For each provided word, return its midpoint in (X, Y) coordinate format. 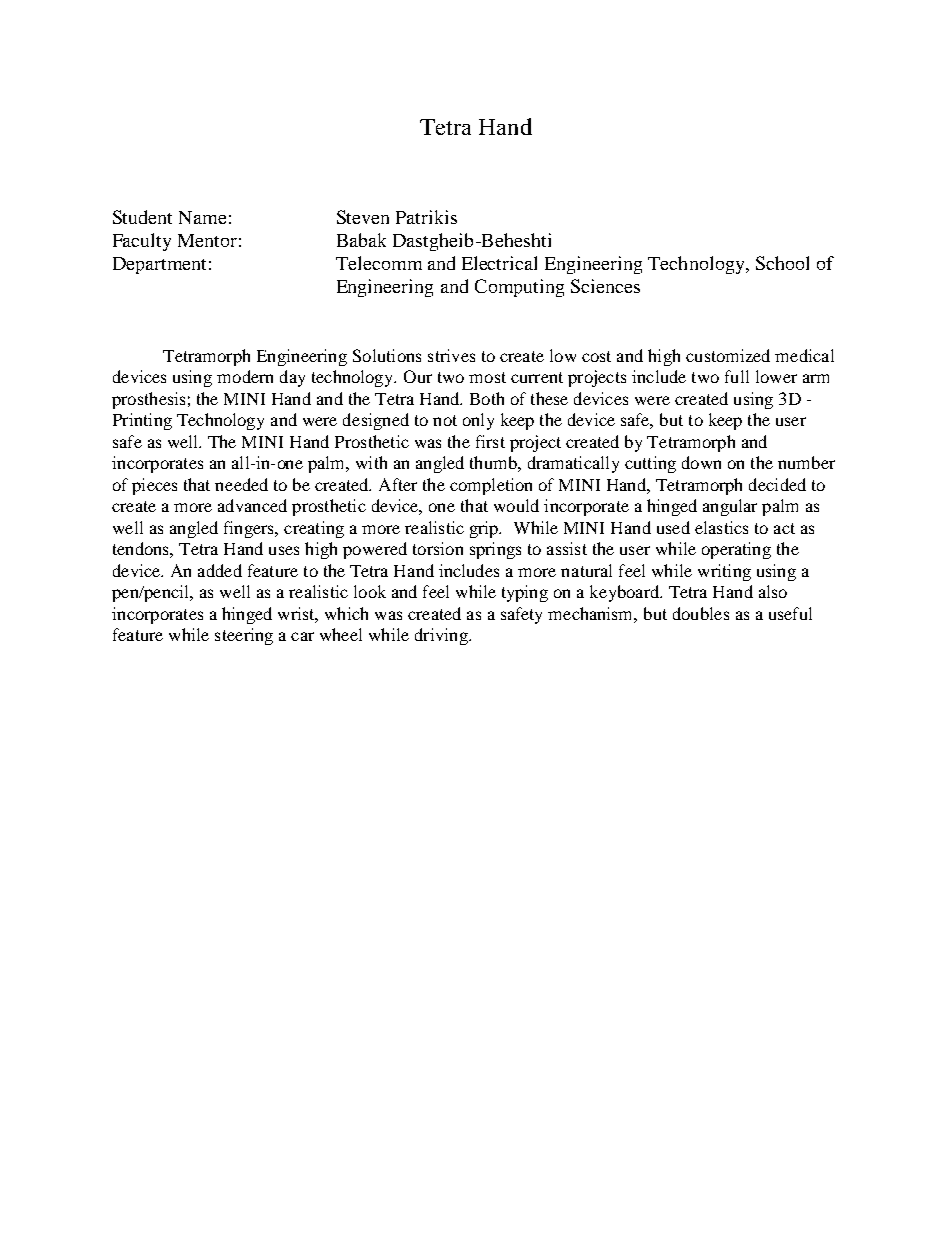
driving (442, 636)
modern (245, 376)
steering (244, 636)
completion (491, 486)
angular (730, 507)
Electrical (499, 263)
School (782, 263)
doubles (701, 613)
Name (202, 217)
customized (728, 355)
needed (241, 484)
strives (451, 355)
